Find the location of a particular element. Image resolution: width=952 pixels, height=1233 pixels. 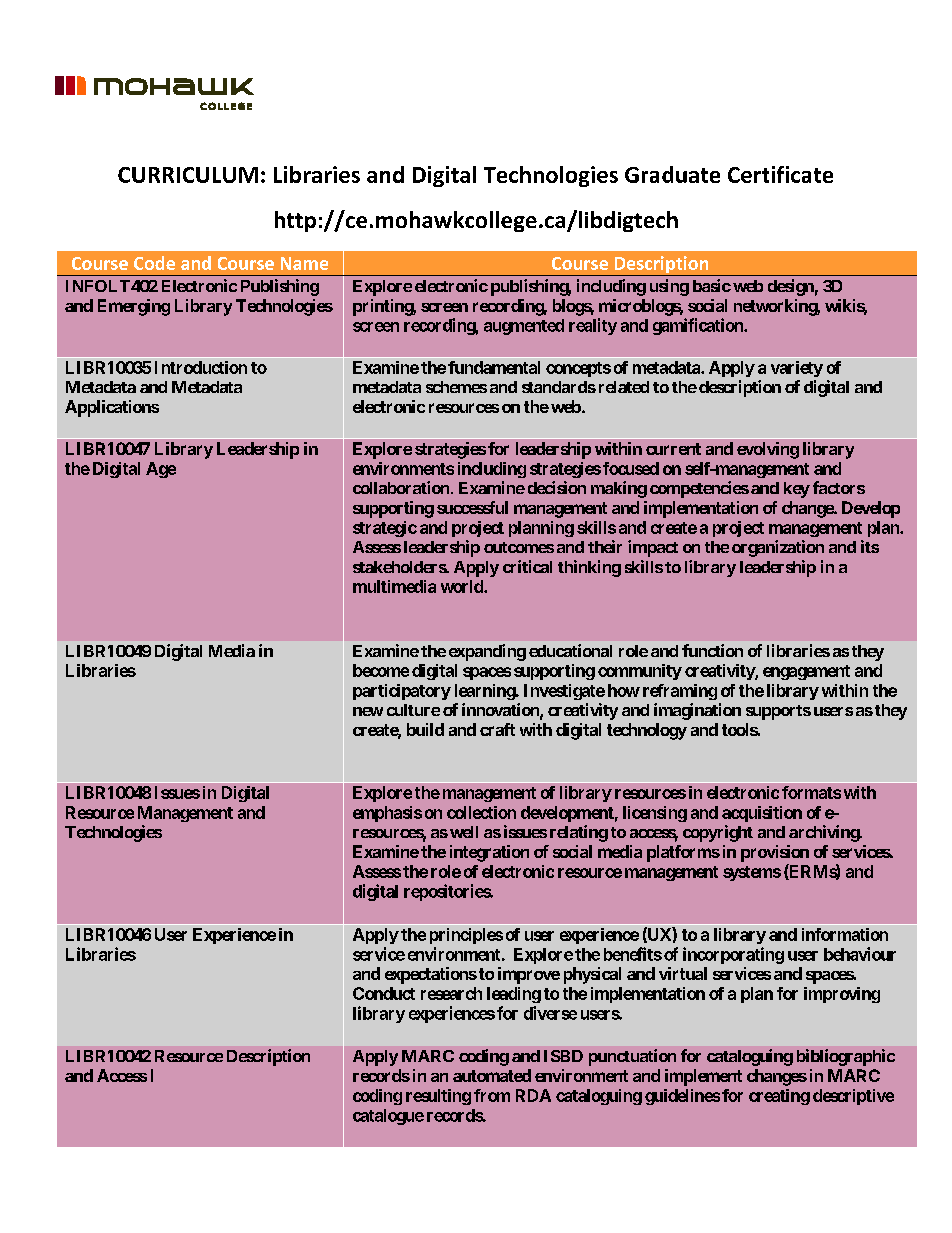

become is located at coordinates (381, 670).
